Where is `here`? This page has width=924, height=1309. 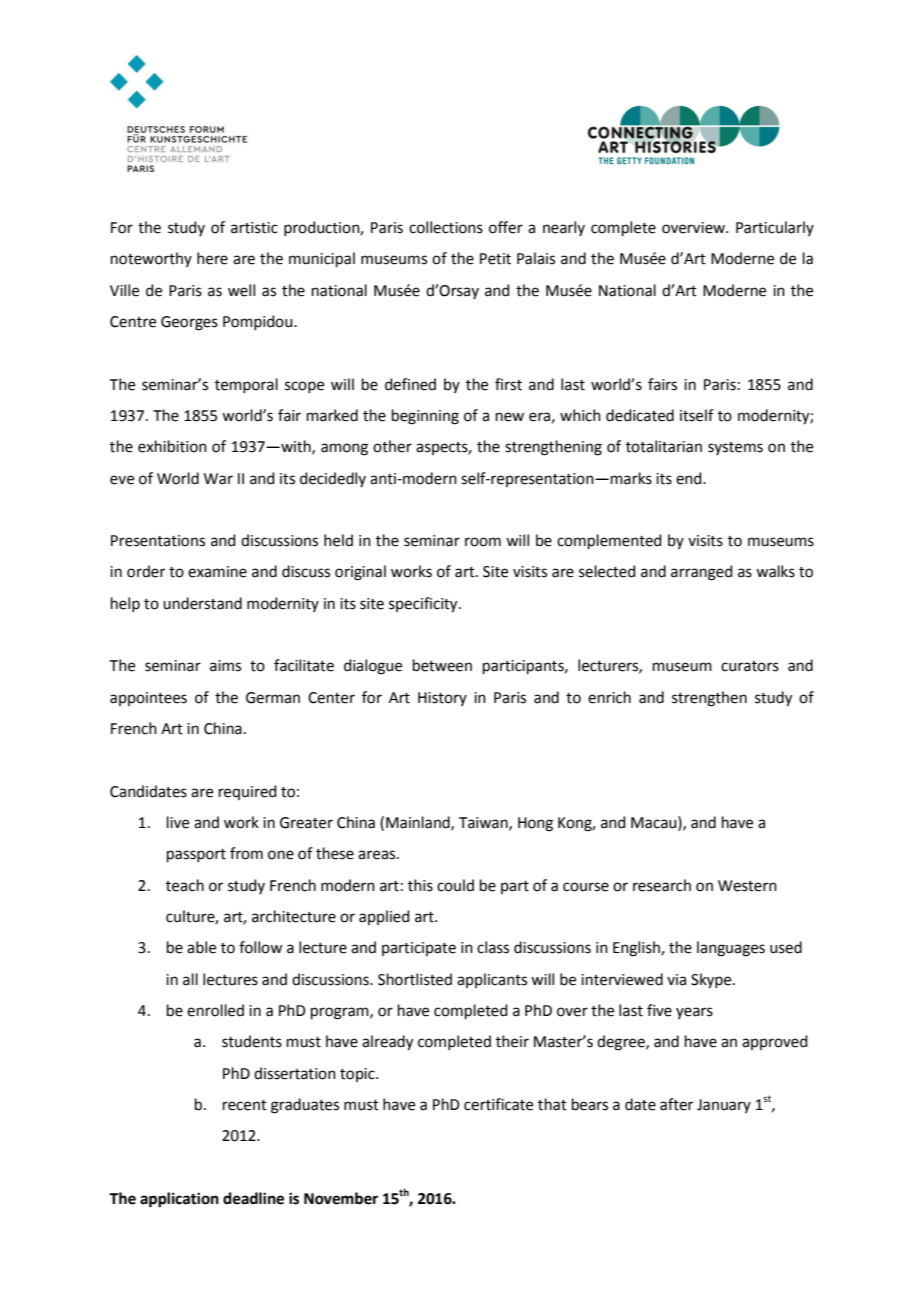
here is located at coordinates (212, 258).
